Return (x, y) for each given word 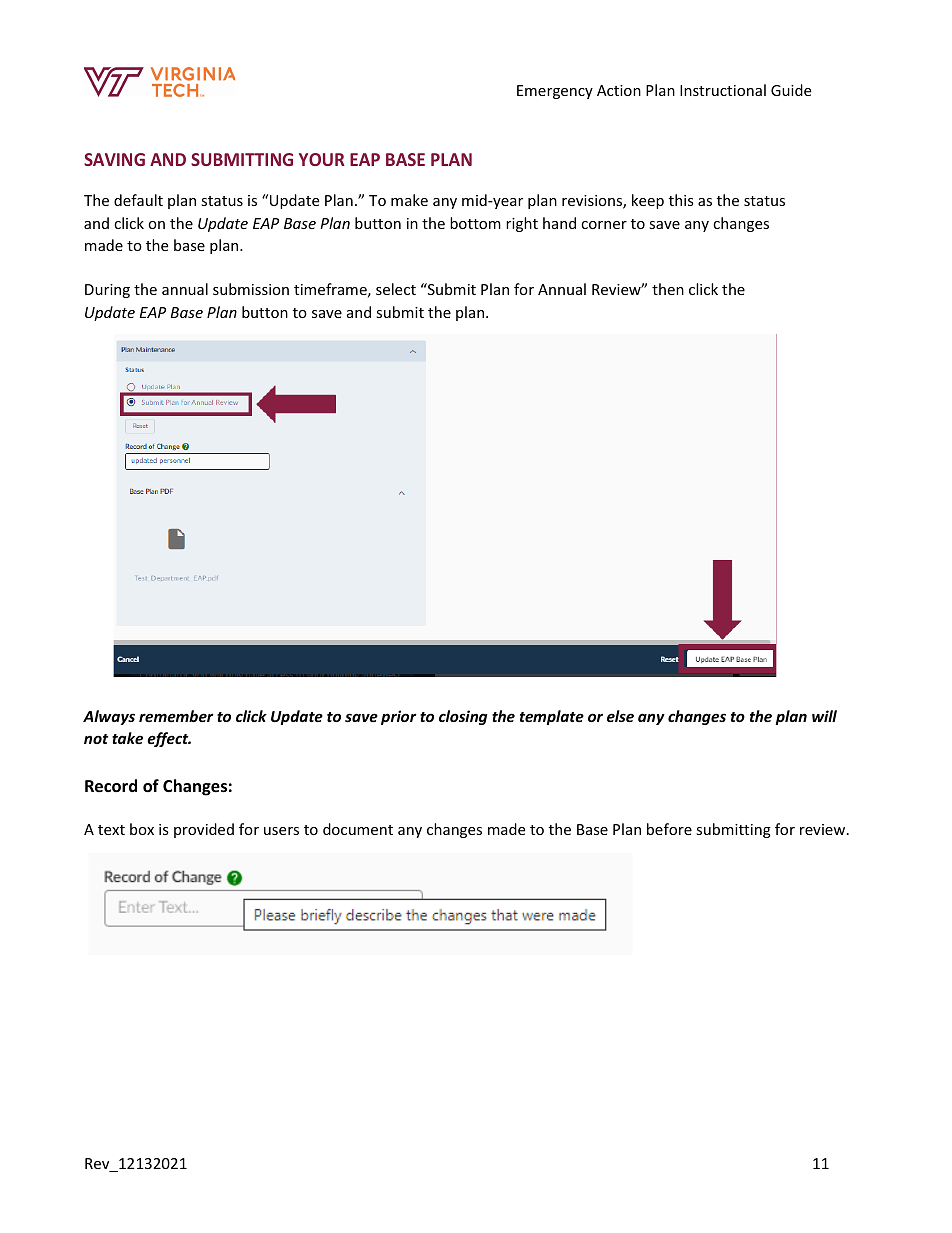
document (358, 829)
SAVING (114, 159)
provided (204, 830)
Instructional (723, 90)
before (669, 829)
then (668, 289)
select (396, 289)
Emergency (555, 92)
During (107, 291)
